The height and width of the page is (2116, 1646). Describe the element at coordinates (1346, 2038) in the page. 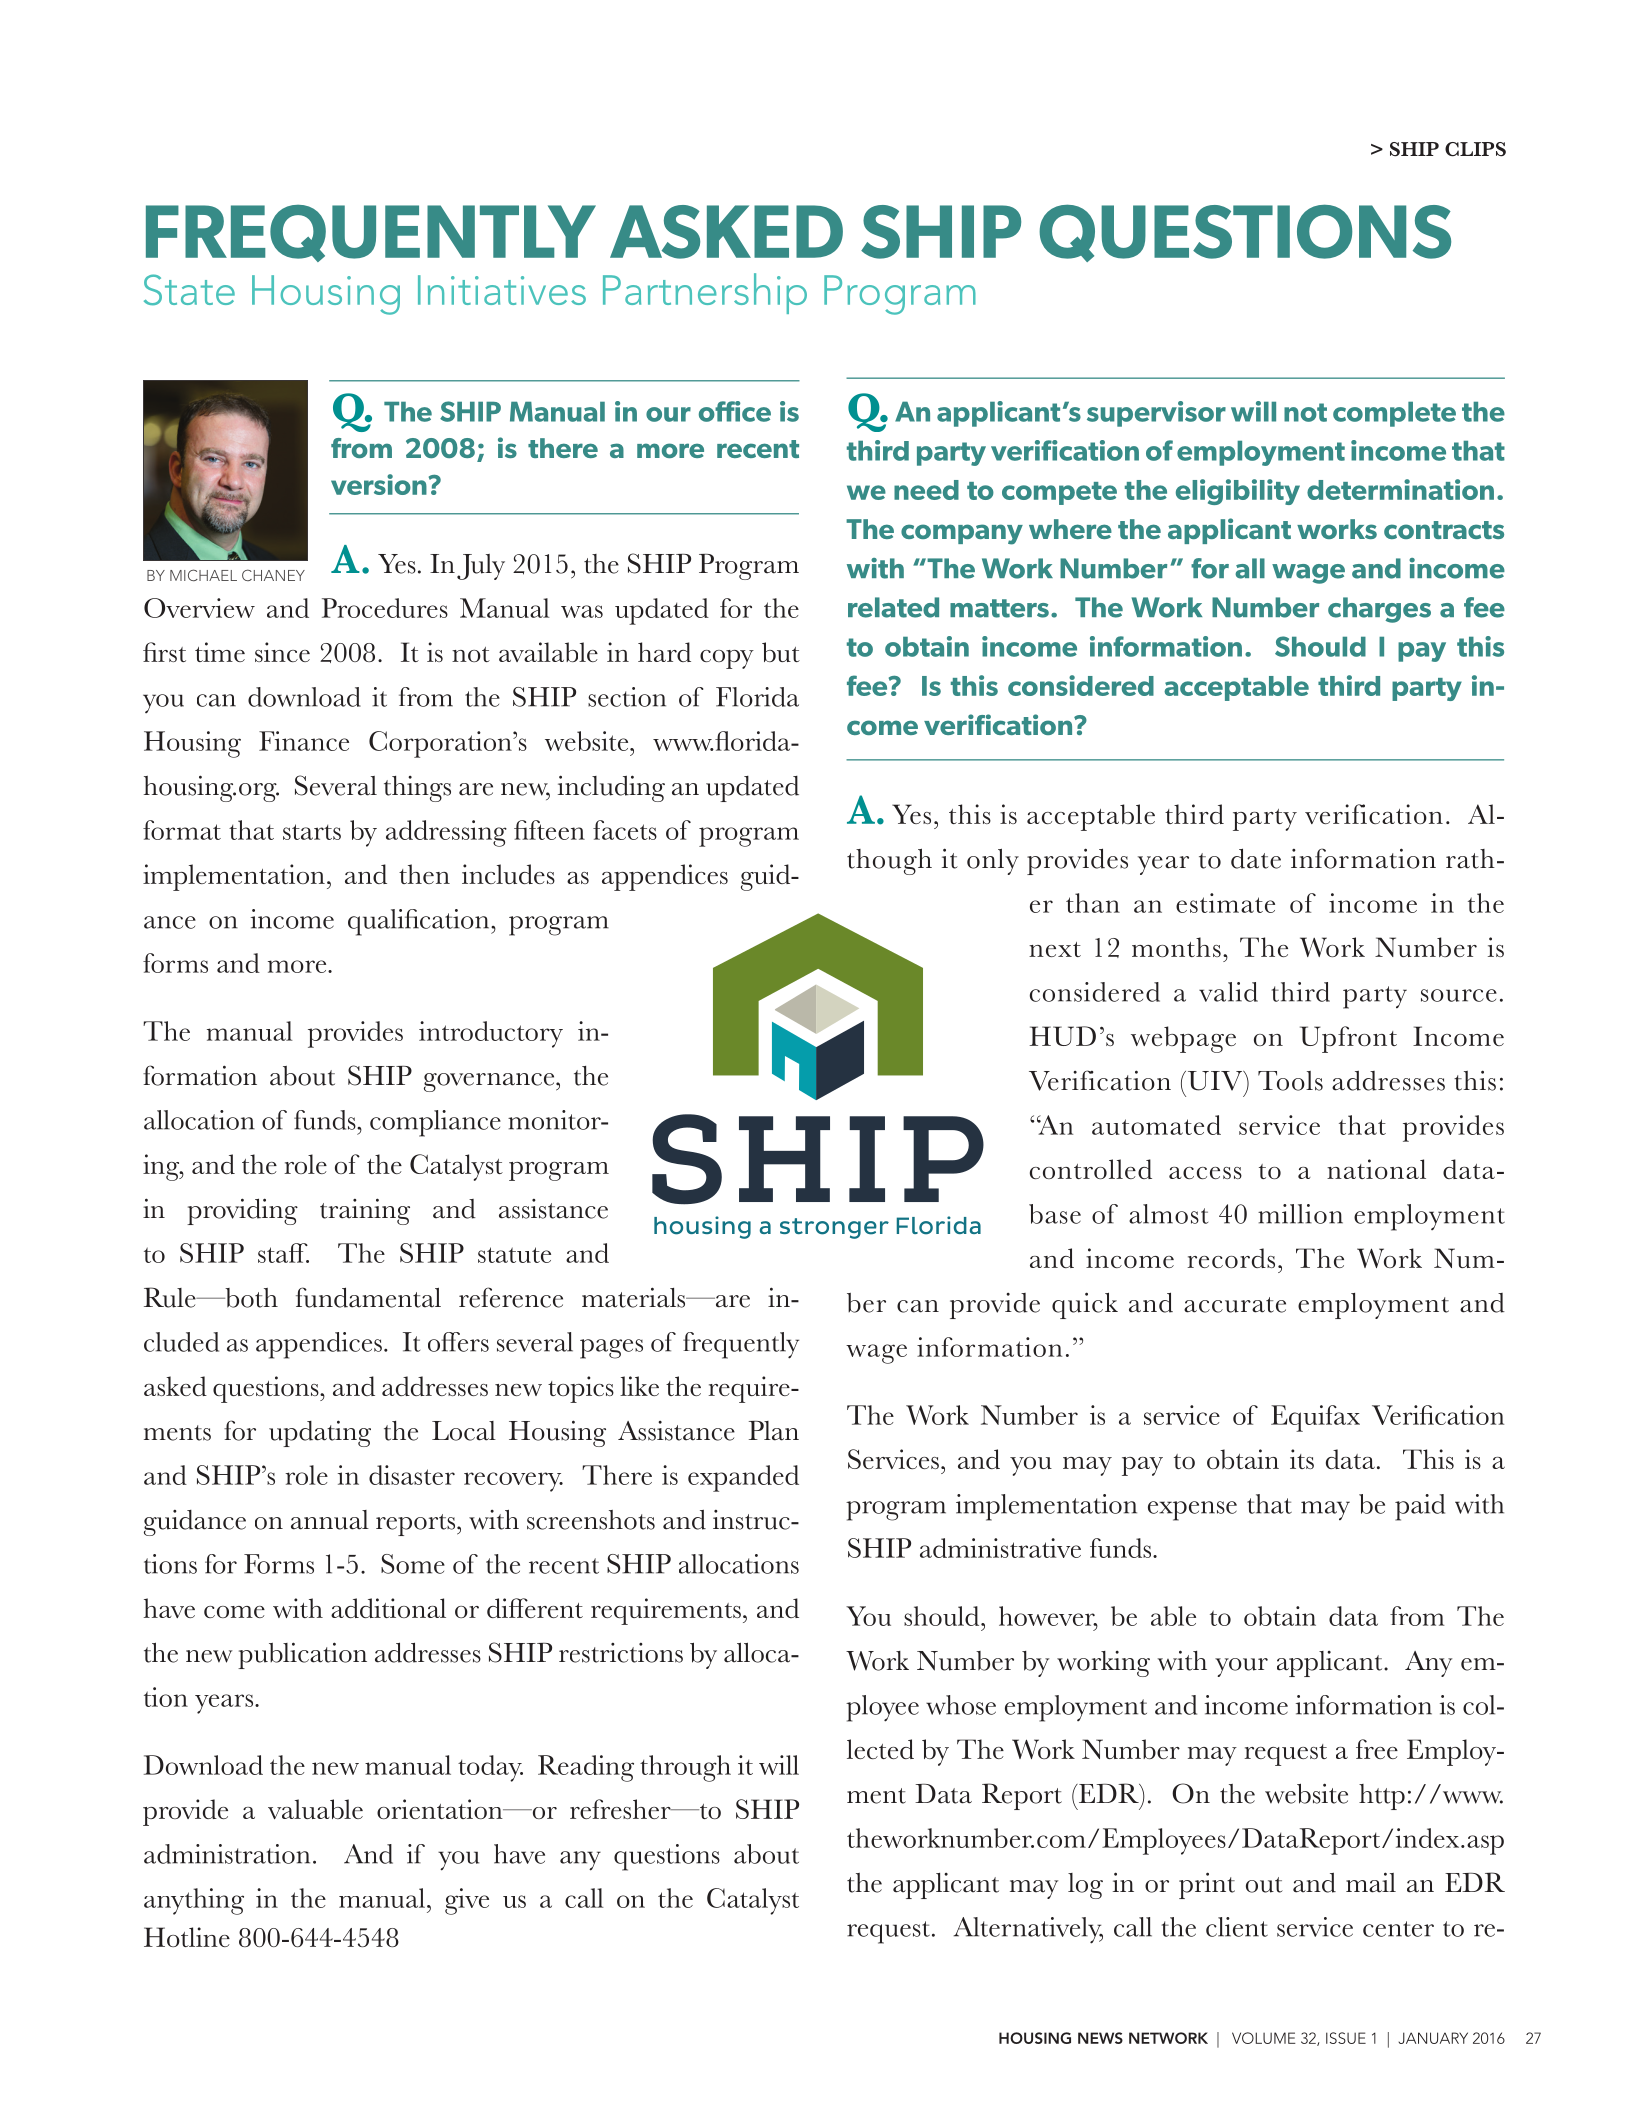

I see `ISSUE` at that location.
